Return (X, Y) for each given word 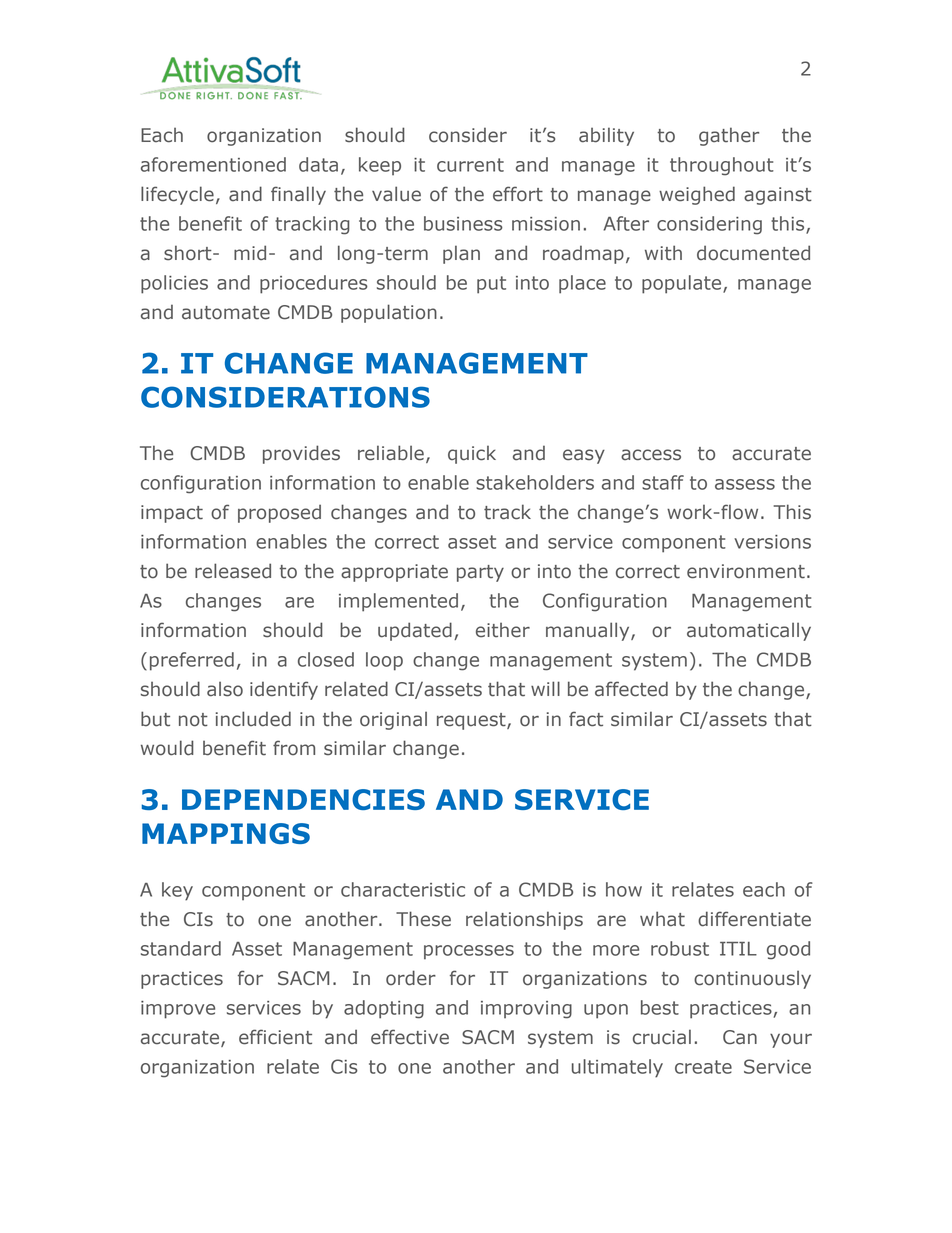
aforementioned (213, 164)
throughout (722, 166)
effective (410, 1037)
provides (301, 454)
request (472, 721)
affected (631, 689)
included (253, 719)
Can (740, 1037)
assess (745, 484)
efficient (275, 1037)
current (470, 165)
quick (472, 454)
